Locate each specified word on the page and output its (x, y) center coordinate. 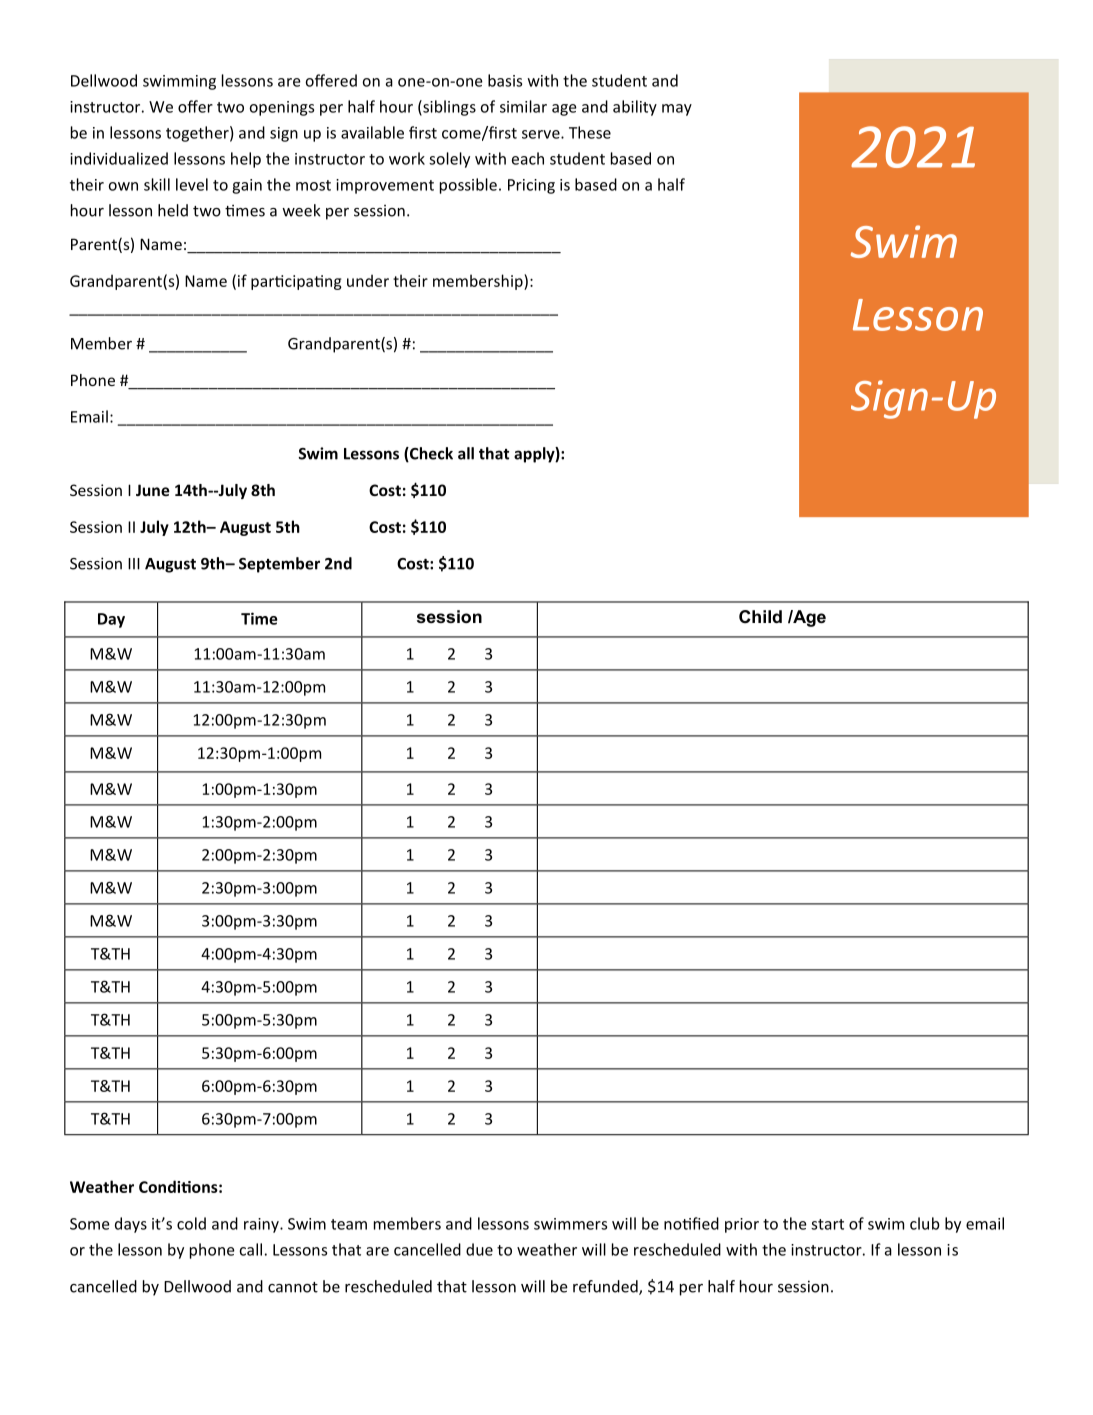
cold (191, 1223)
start (827, 1224)
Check (430, 454)
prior (742, 1225)
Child (760, 617)
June (153, 490)
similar (523, 106)
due (479, 1249)
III (134, 564)
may (677, 110)
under (368, 280)
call (250, 1249)
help (246, 160)
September (279, 565)
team (349, 1224)
